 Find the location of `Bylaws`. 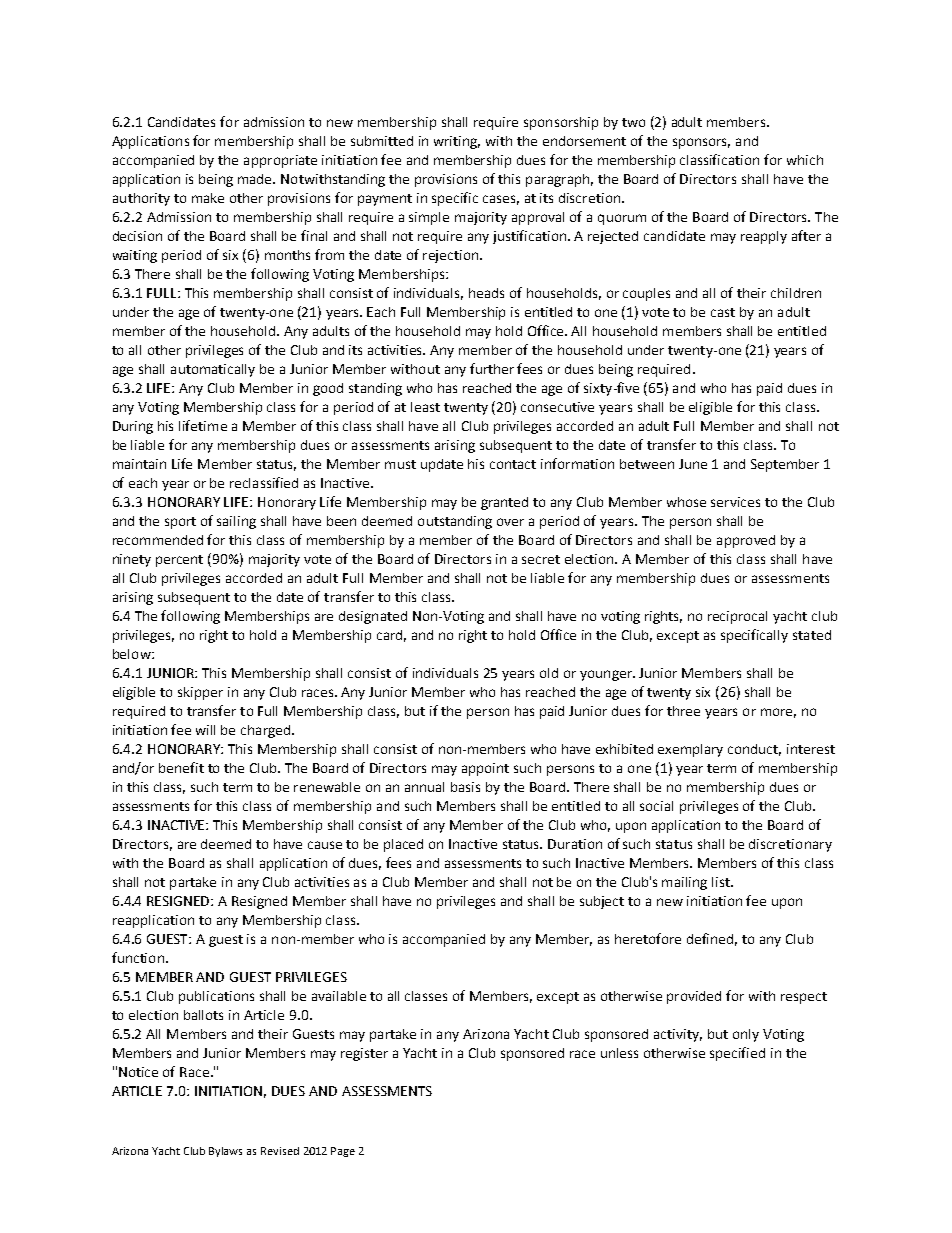

Bylaws is located at coordinates (225, 1152).
